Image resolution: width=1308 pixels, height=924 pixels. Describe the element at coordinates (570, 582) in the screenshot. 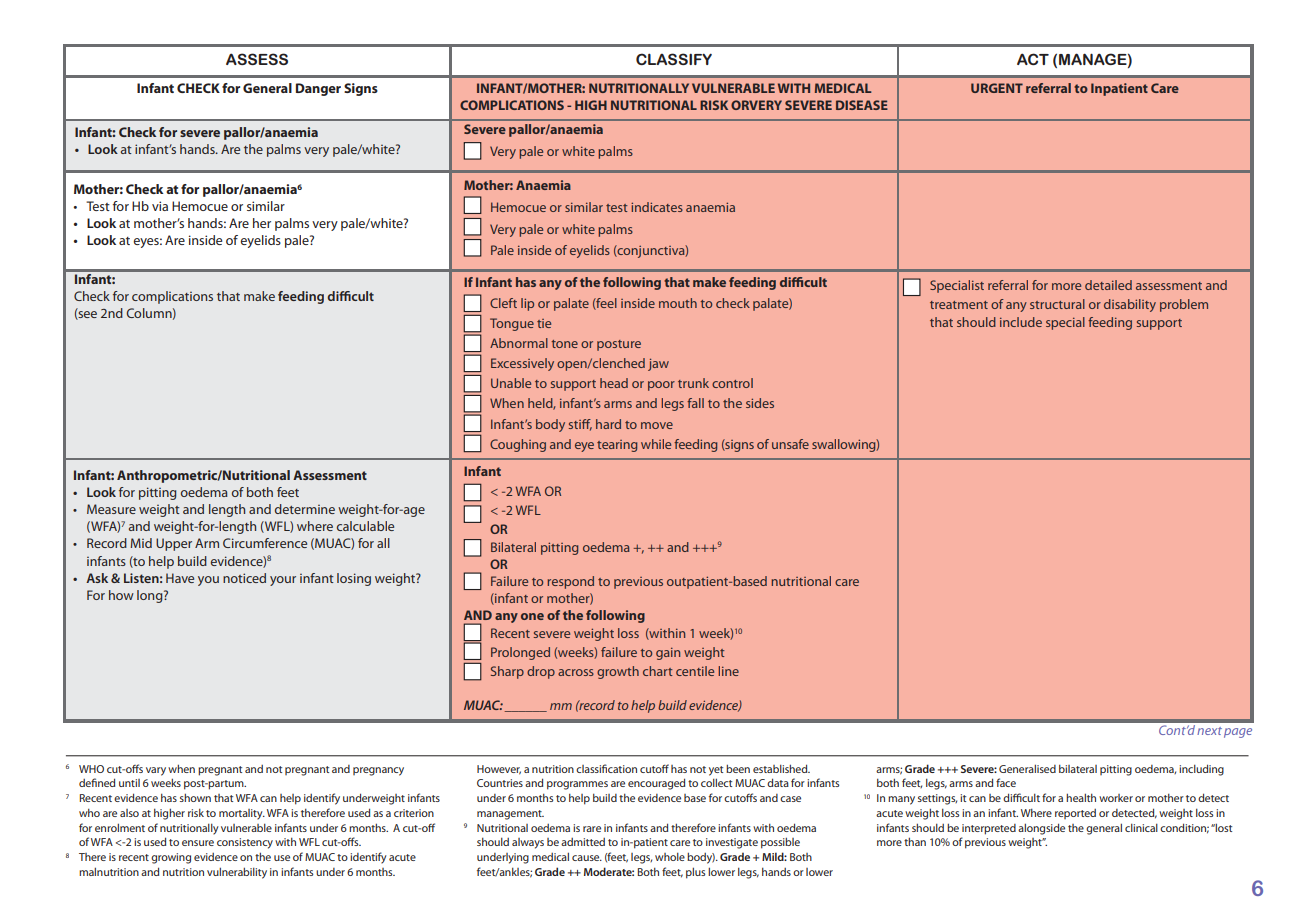

I see `respond` at that location.
